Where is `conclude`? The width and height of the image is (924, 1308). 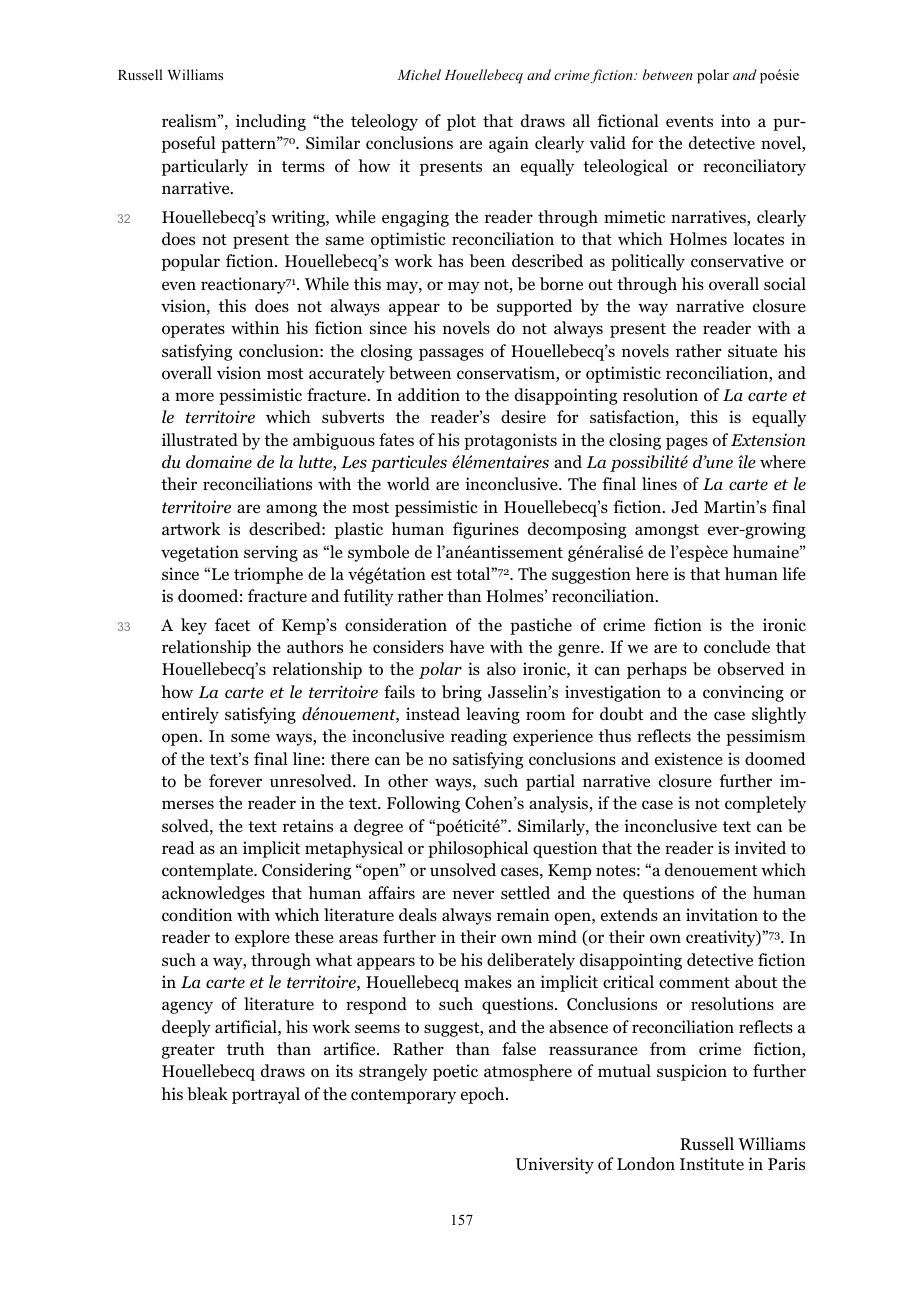
conclude is located at coordinates (737, 647).
